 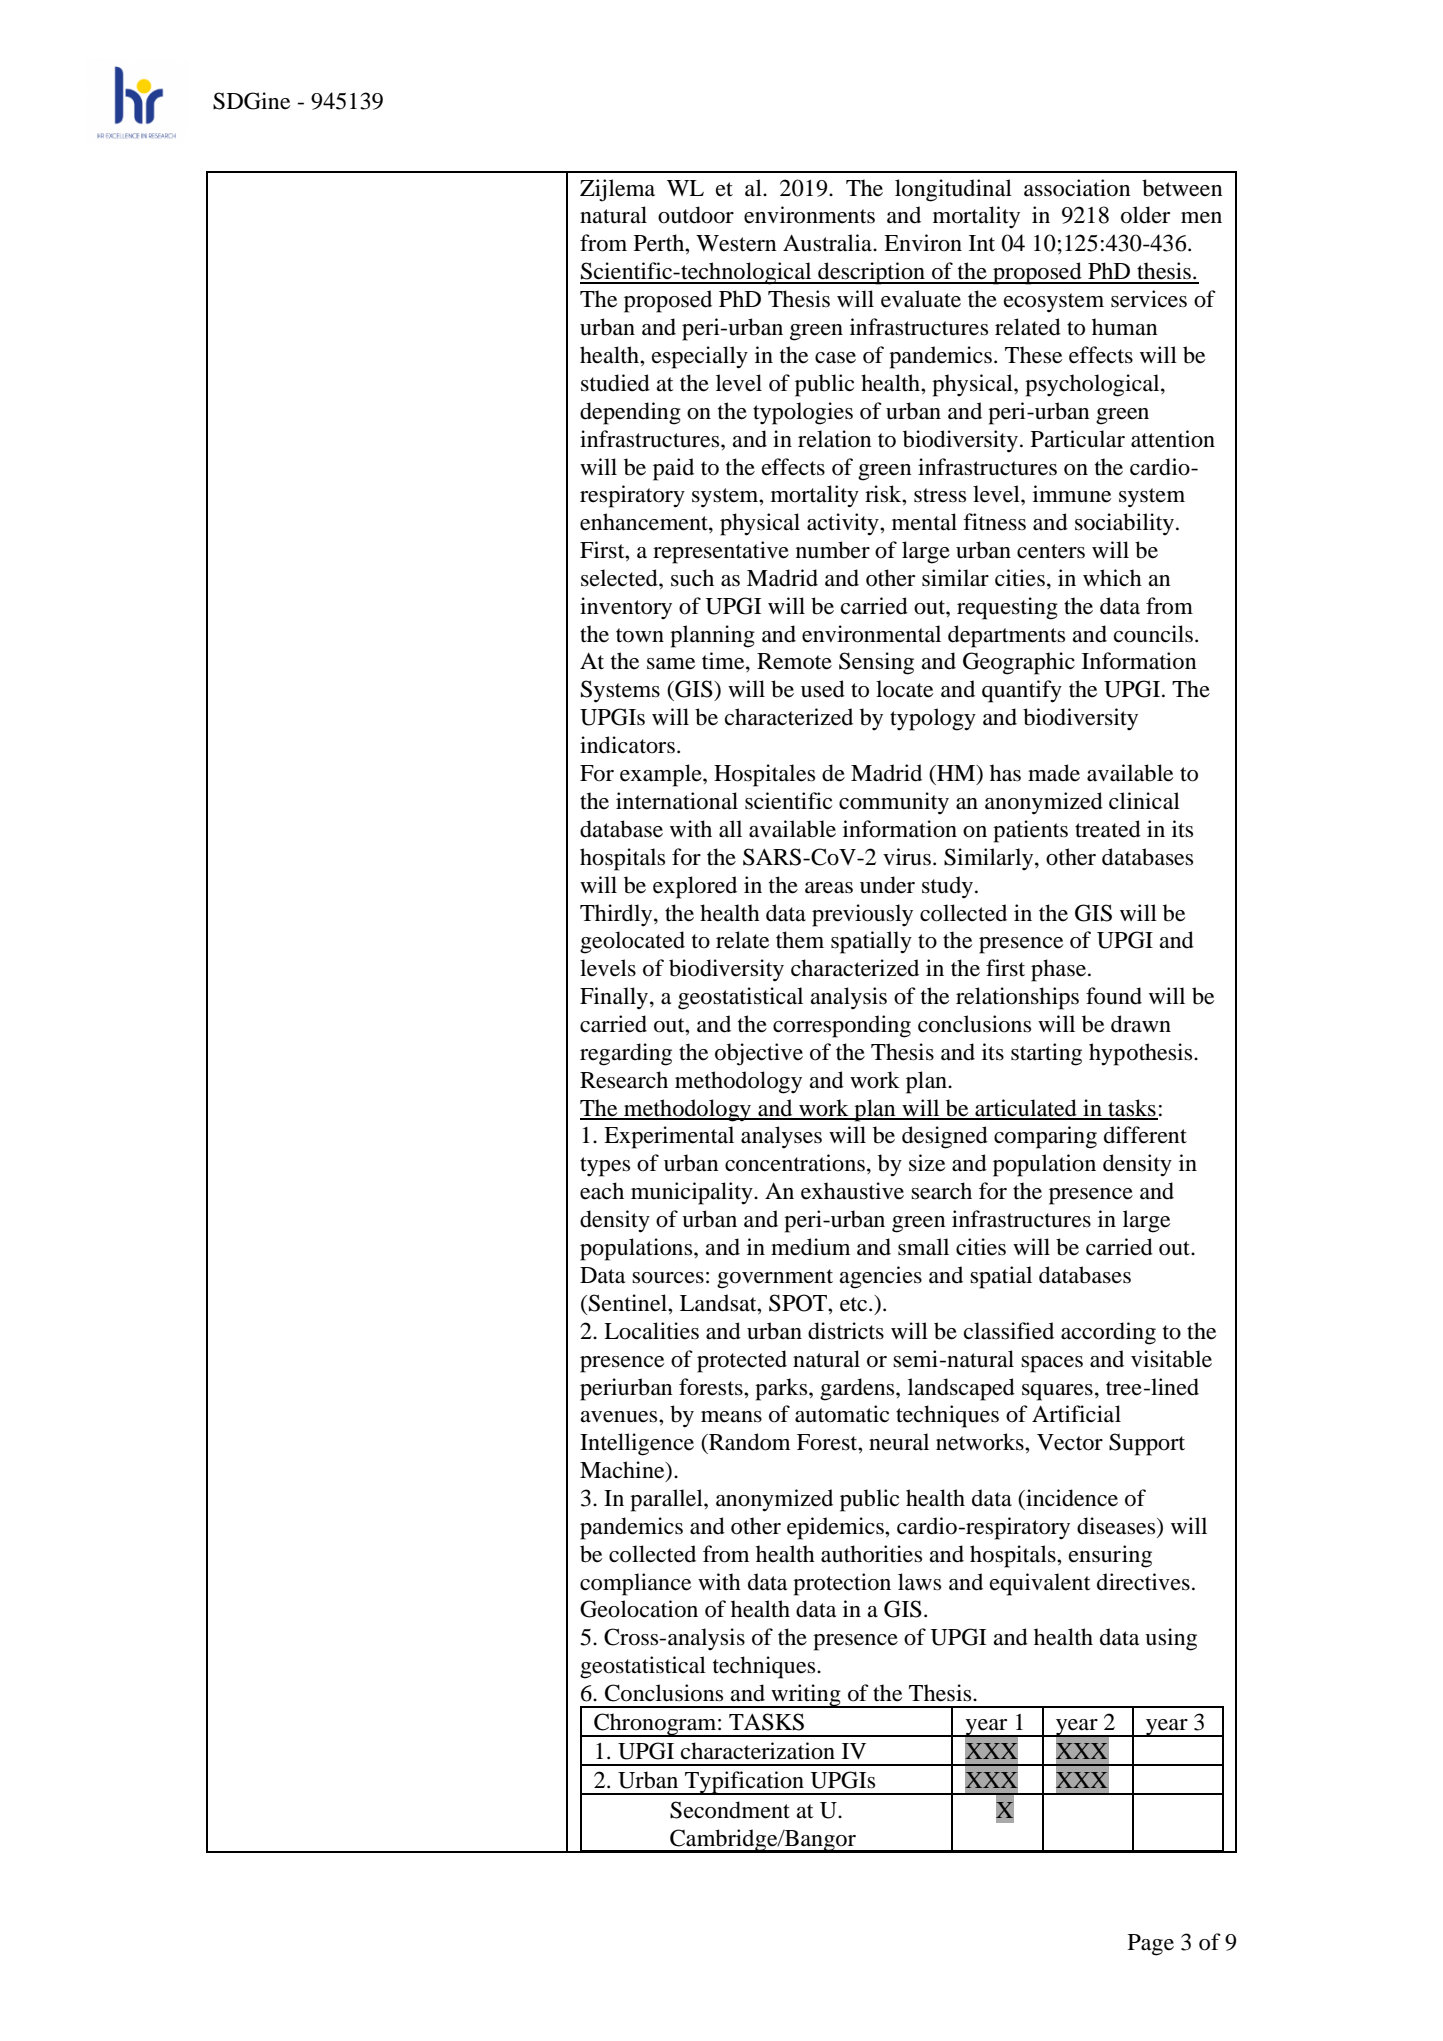 I want to click on councils, so click(x=1153, y=634).
